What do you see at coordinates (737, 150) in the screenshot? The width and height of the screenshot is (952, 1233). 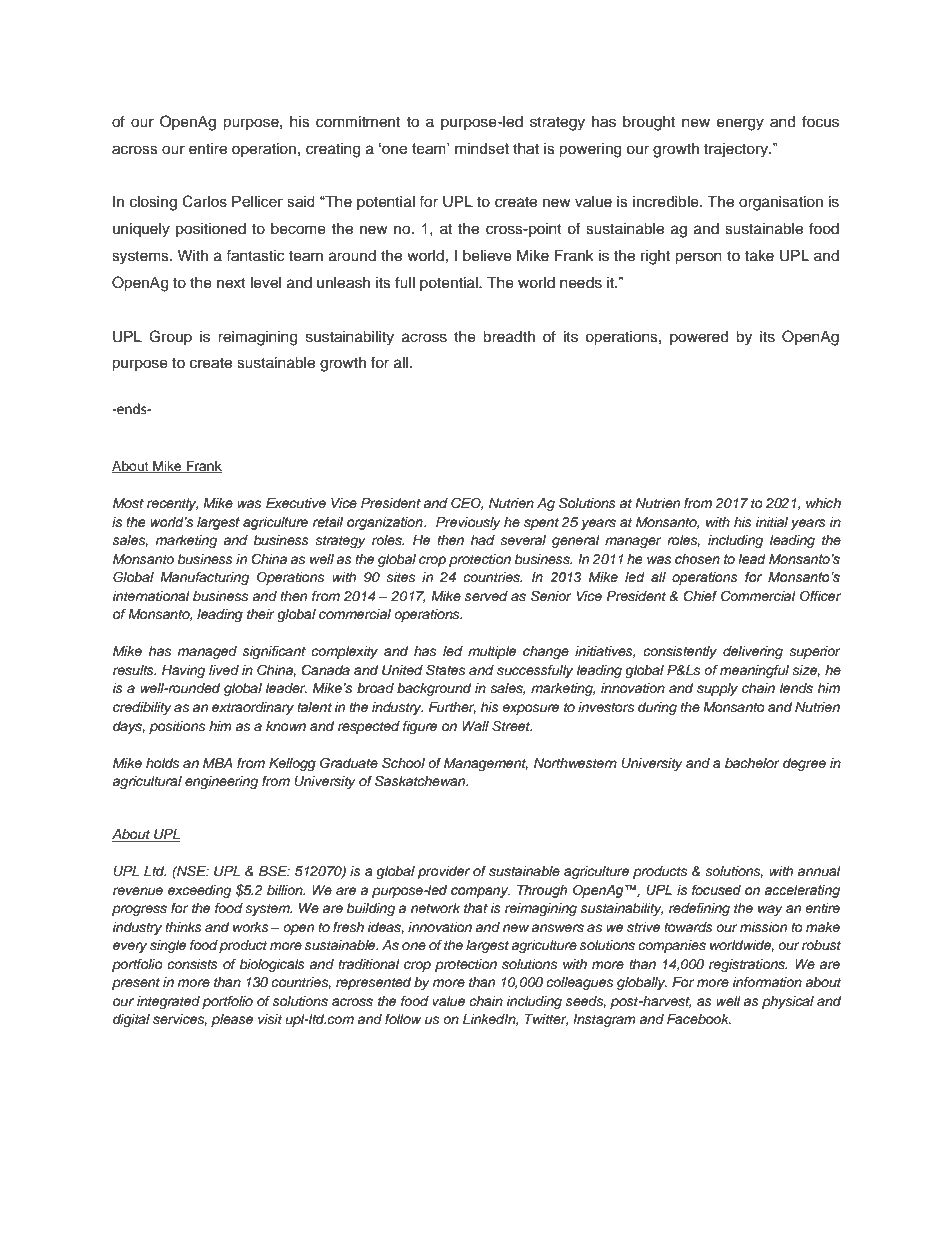 I see `trajectory` at bounding box center [737, 150].
